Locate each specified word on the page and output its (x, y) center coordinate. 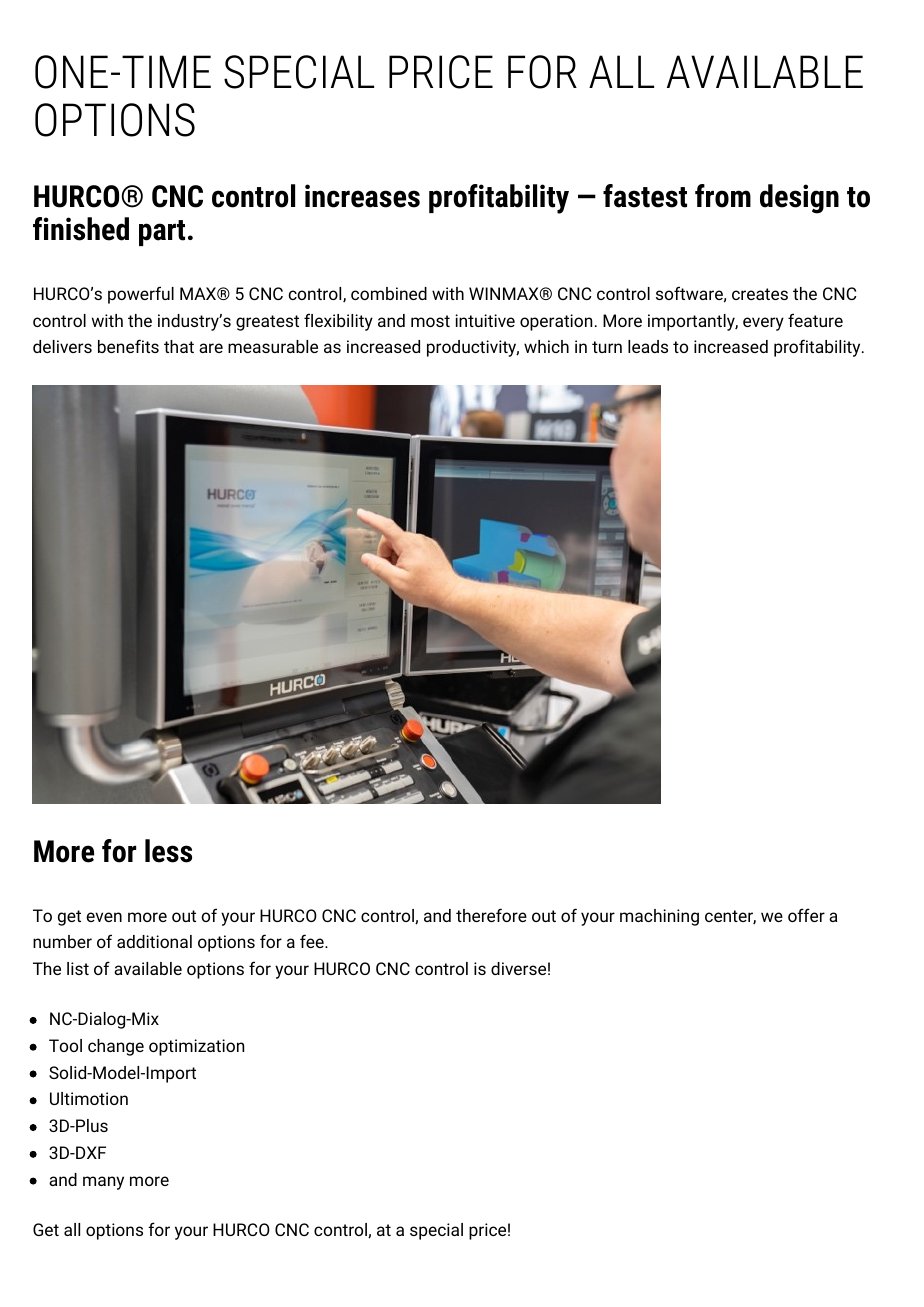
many (103, 1183)
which (546, 346)
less (168, 851)
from (723, 196)
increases (362, 196)
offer (806, 915)
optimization (196, 1047)
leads (648, 346)
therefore (491, 915)
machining (659, 917)
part (162, 233)
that (179, 346)
